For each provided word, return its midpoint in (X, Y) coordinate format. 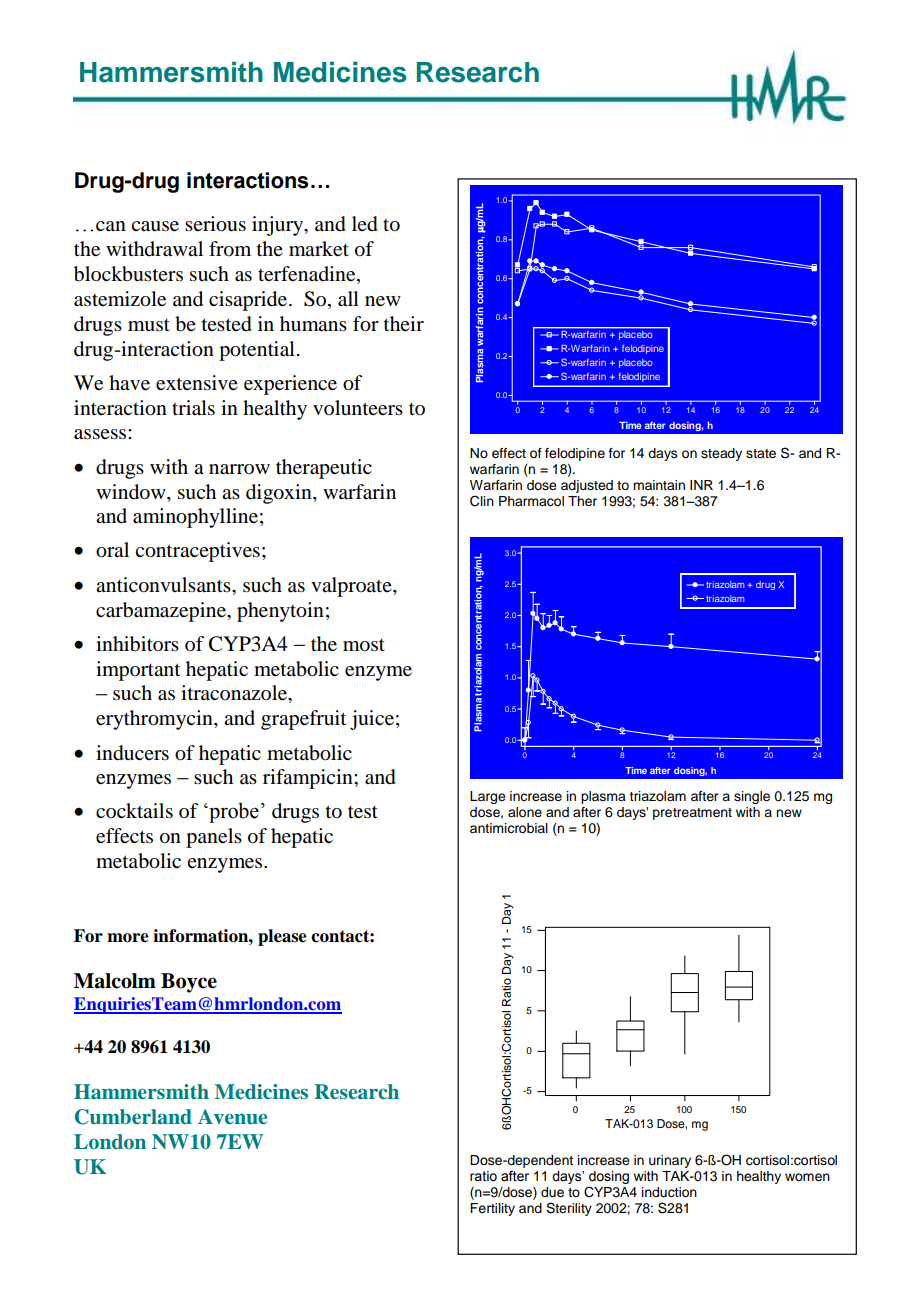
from (230, 249)
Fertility (492, 1209)
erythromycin (155, 720)
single (752, 797)
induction (669, 1192)
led (365, 224)
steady (721, 454)
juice (372, 720)
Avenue (232, 1117)
